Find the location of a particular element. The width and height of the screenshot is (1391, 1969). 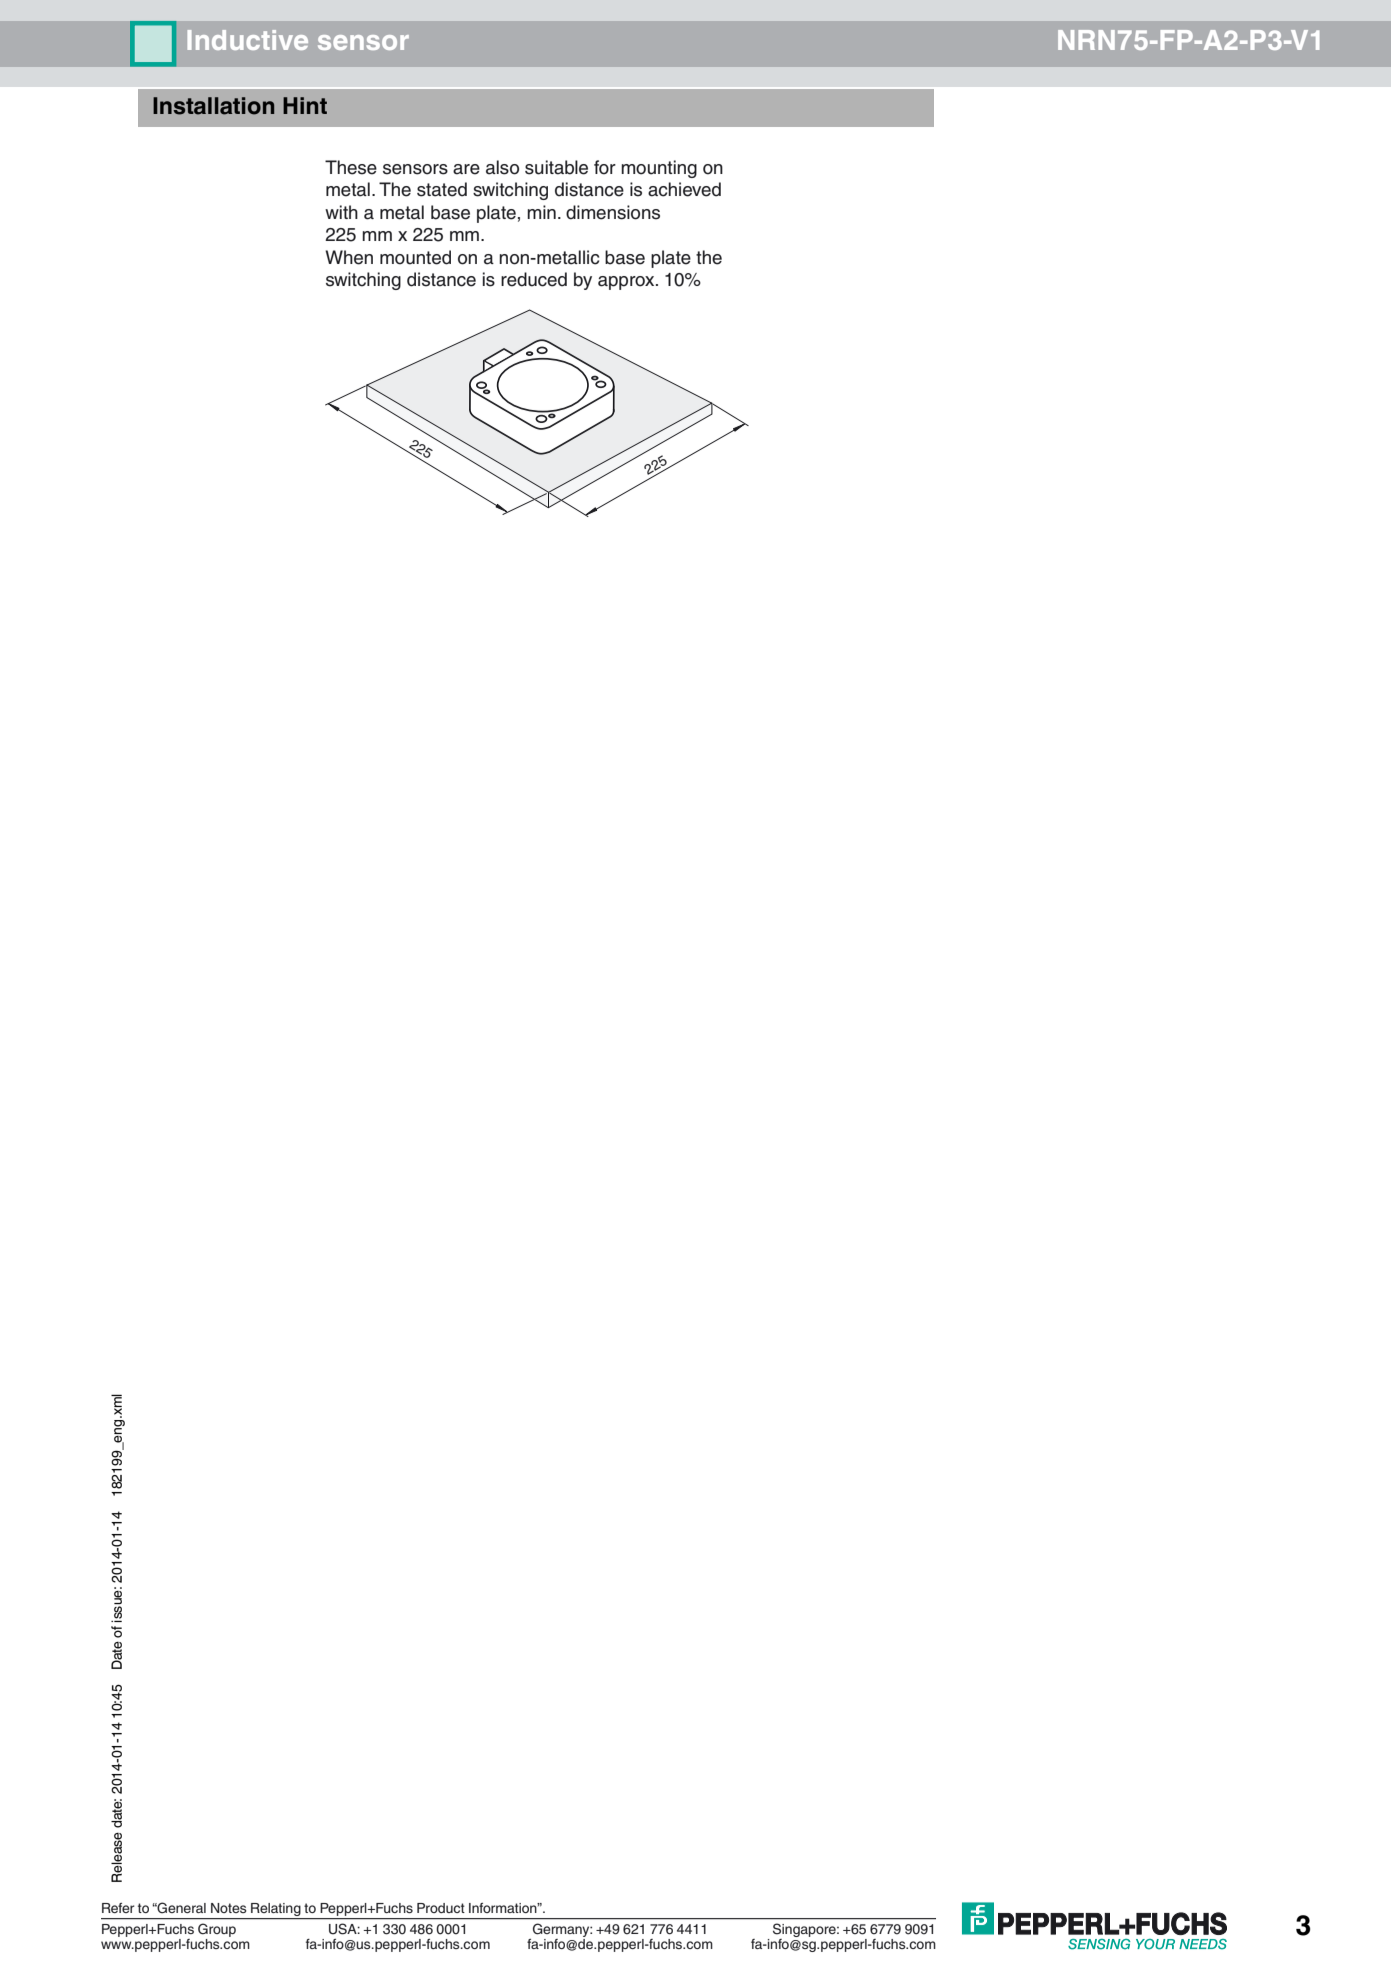

These is located at coordinates (351, 167).
